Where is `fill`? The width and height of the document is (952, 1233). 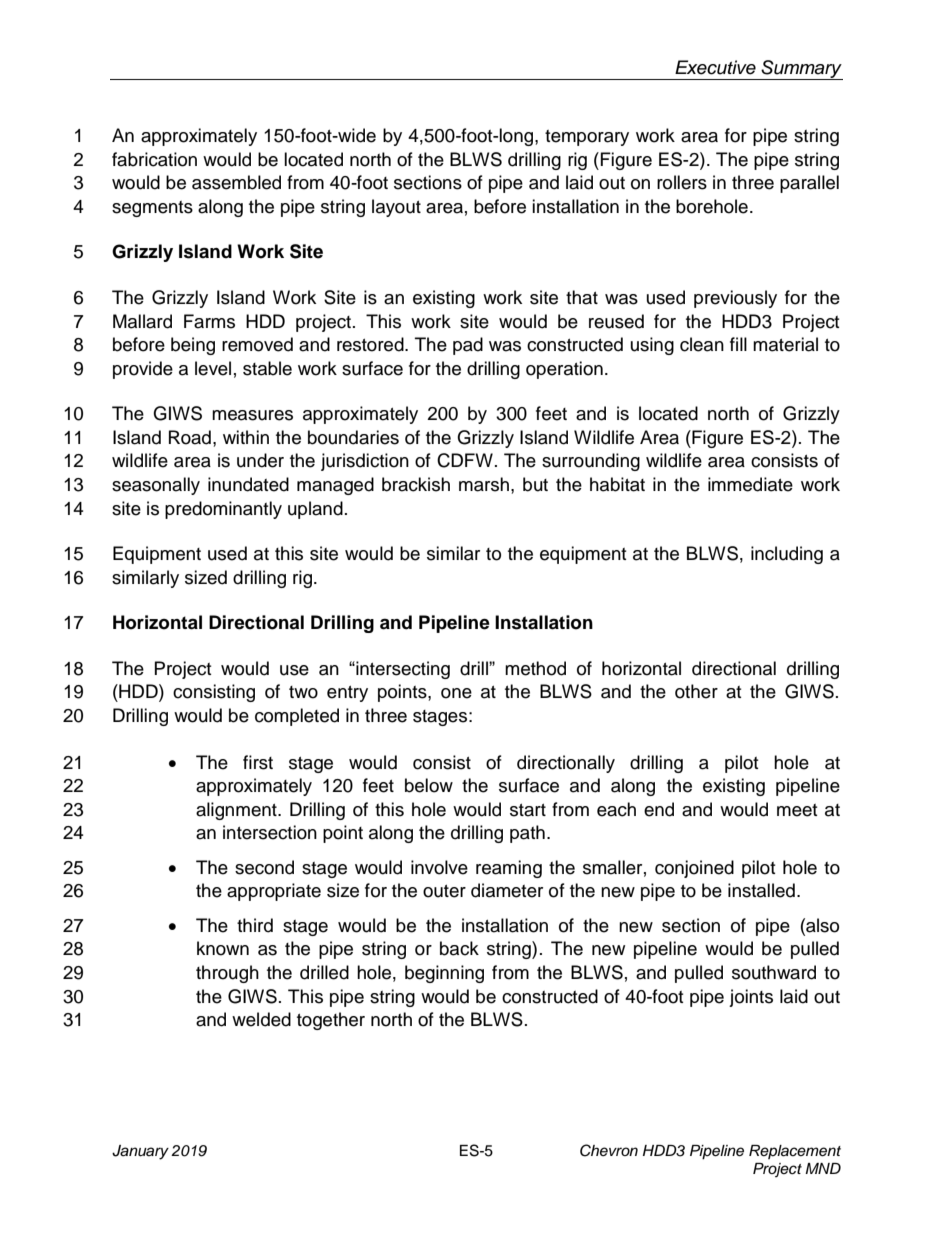
fill is located at coordinates (738, 344).
